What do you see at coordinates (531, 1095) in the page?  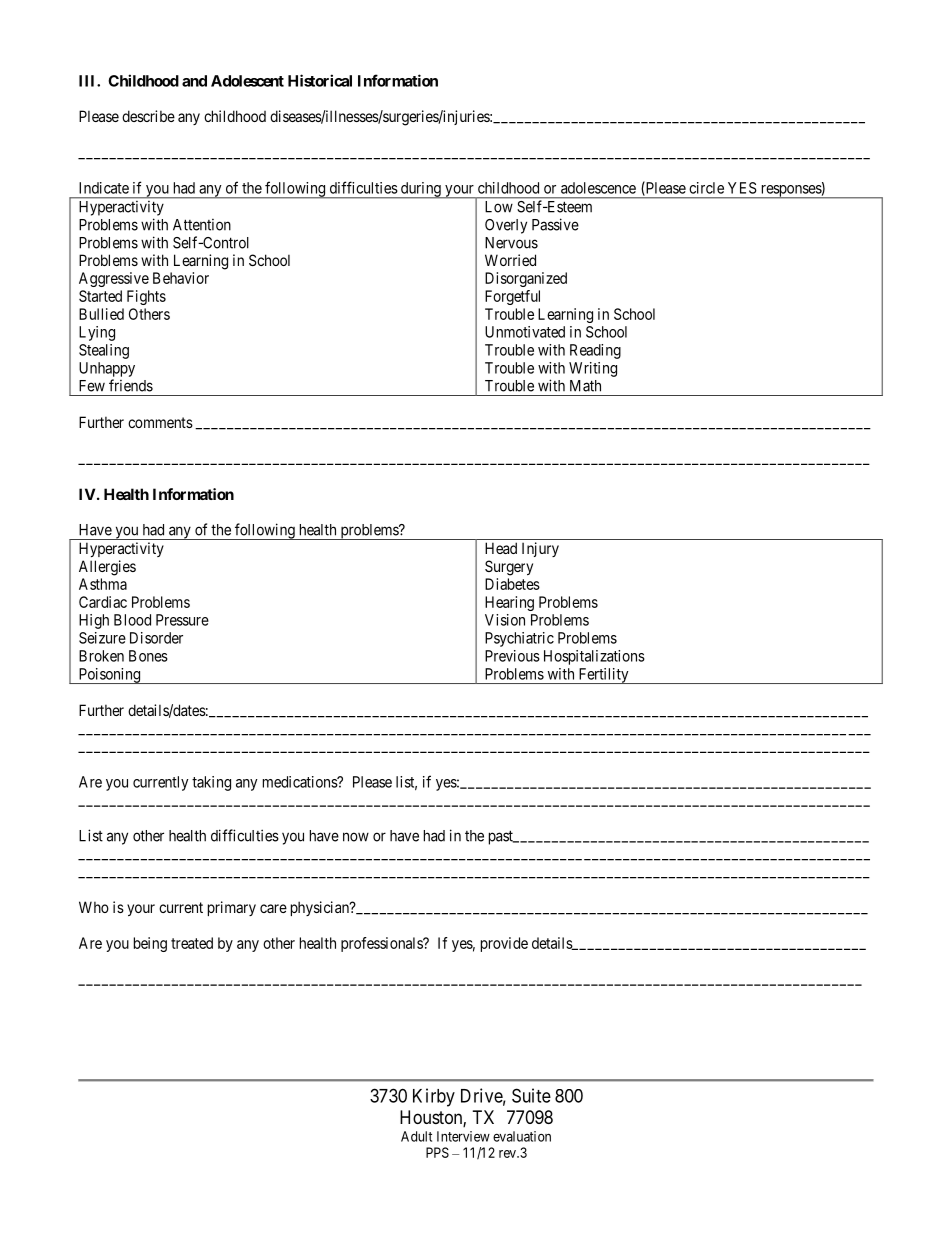 I see `Suite` at bounding box center [531, 1095].
